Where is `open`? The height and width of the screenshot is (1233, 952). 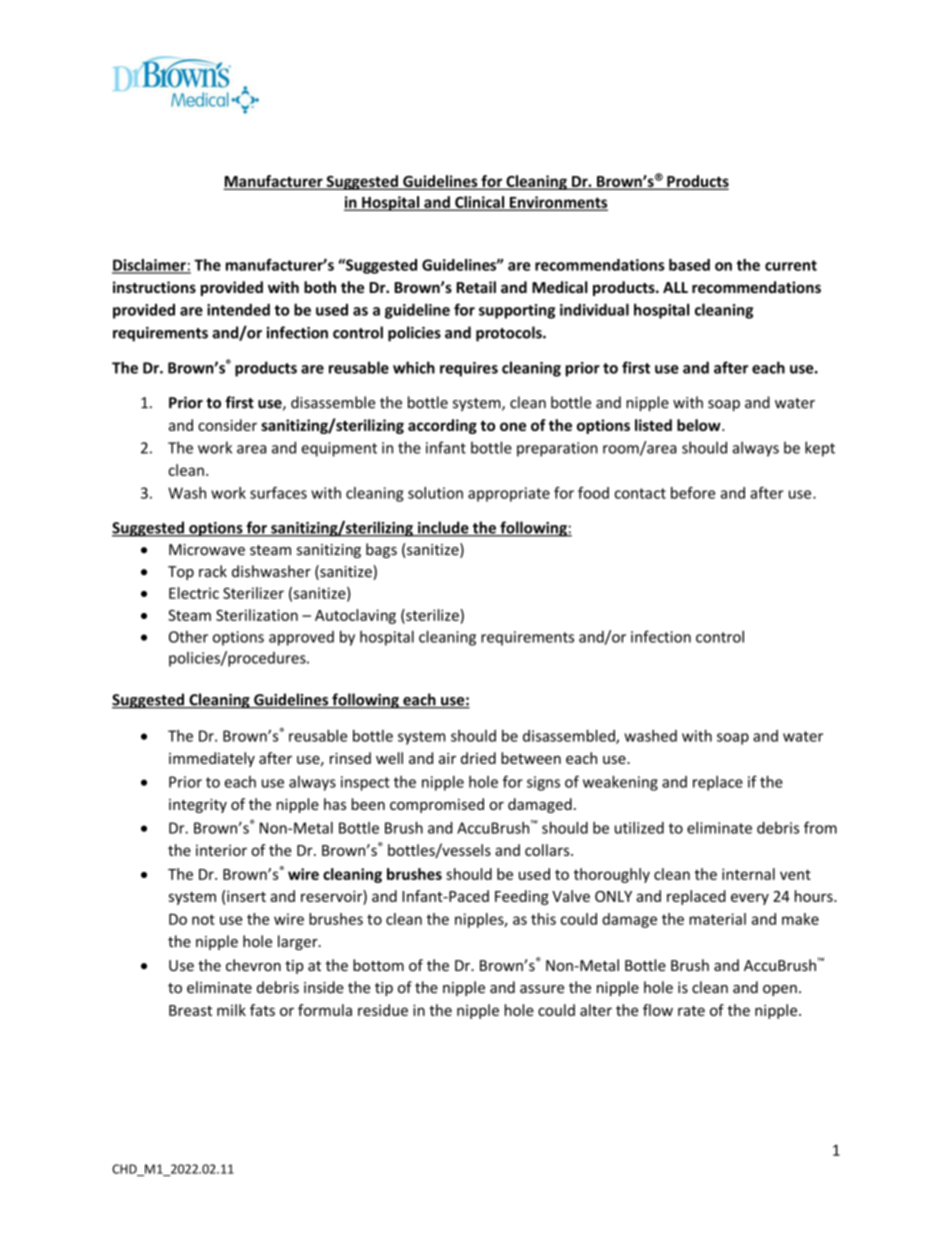 open is located at coordinates (780, 990).
